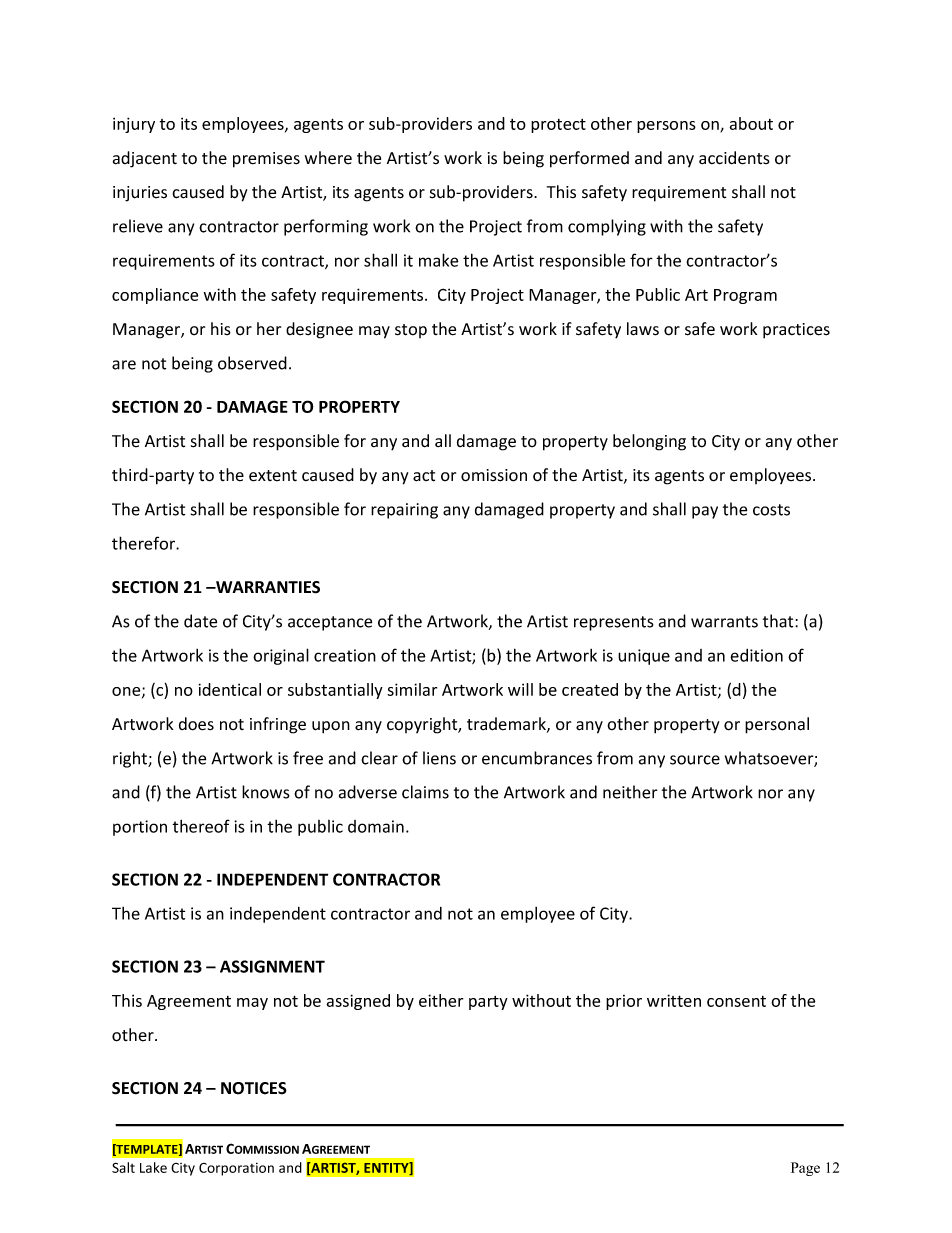 This page has height=1233, width=952. What do you see at coordinates (145, 159) in the page?
I see `adjacent` at bounding box center [145, 159].
